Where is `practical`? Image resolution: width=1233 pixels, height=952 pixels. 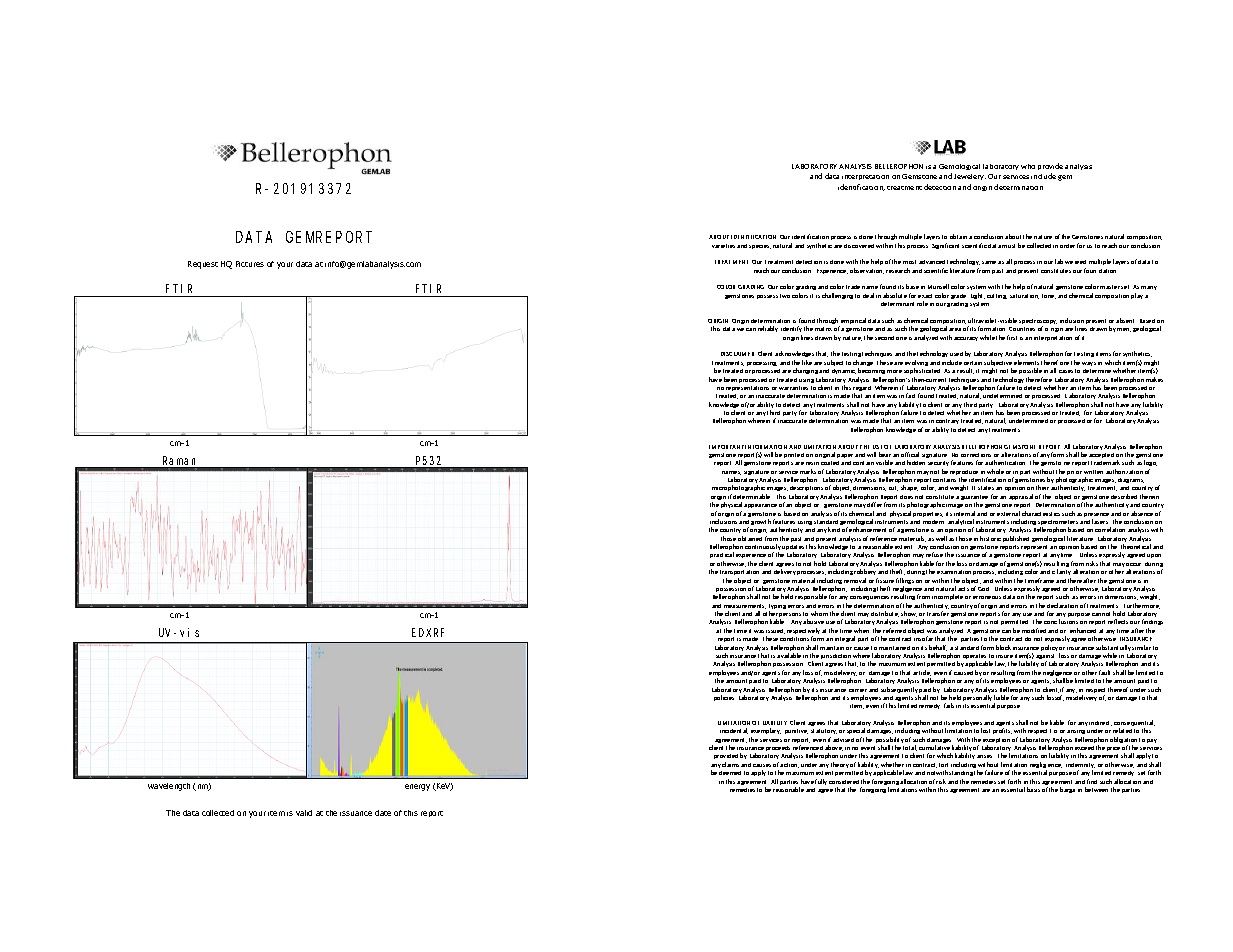 practical is located at coordinates (722, 557).
